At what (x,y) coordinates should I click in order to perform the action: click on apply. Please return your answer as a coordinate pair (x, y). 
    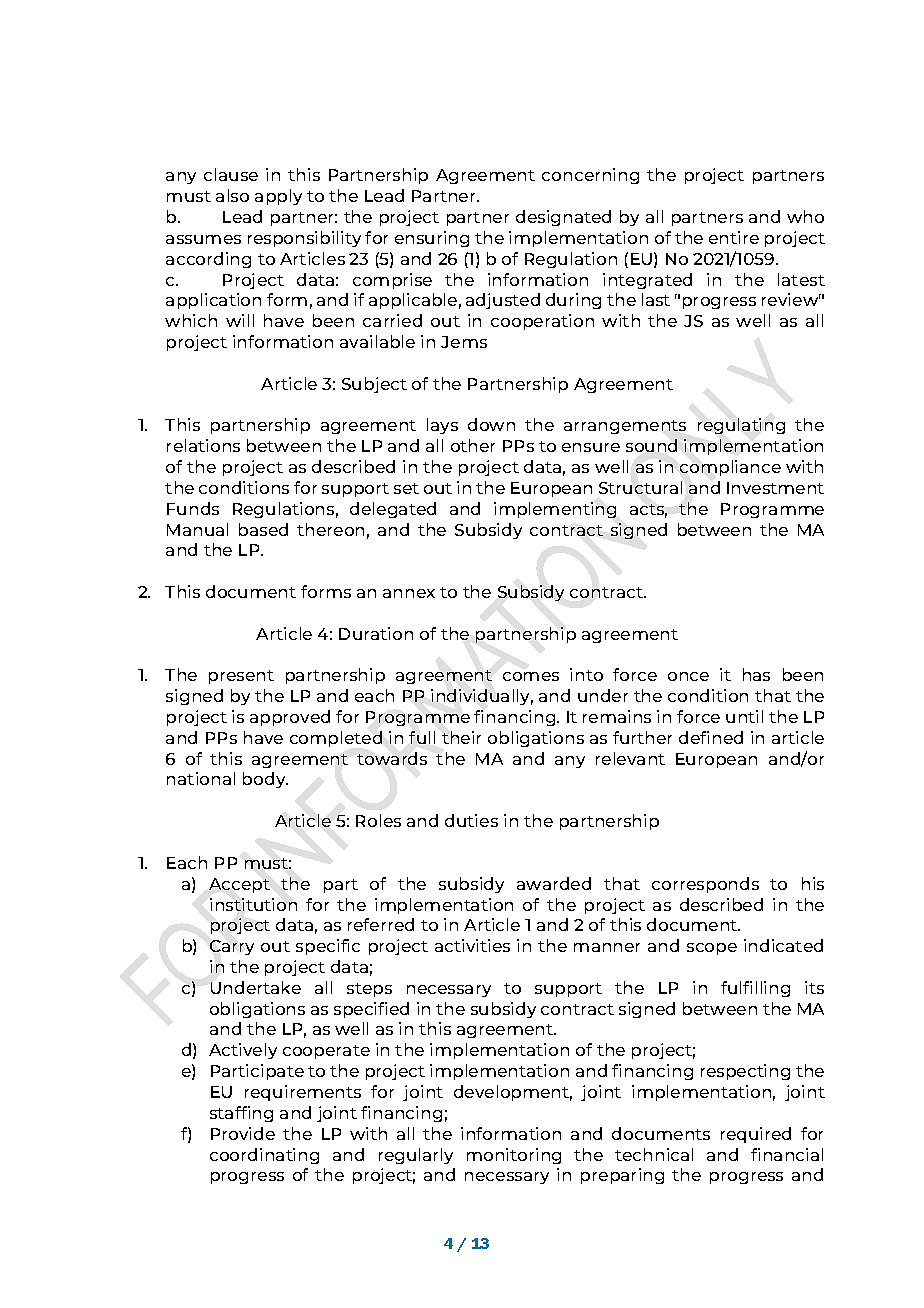
    Looking at the image, I should click on (278, 197).
